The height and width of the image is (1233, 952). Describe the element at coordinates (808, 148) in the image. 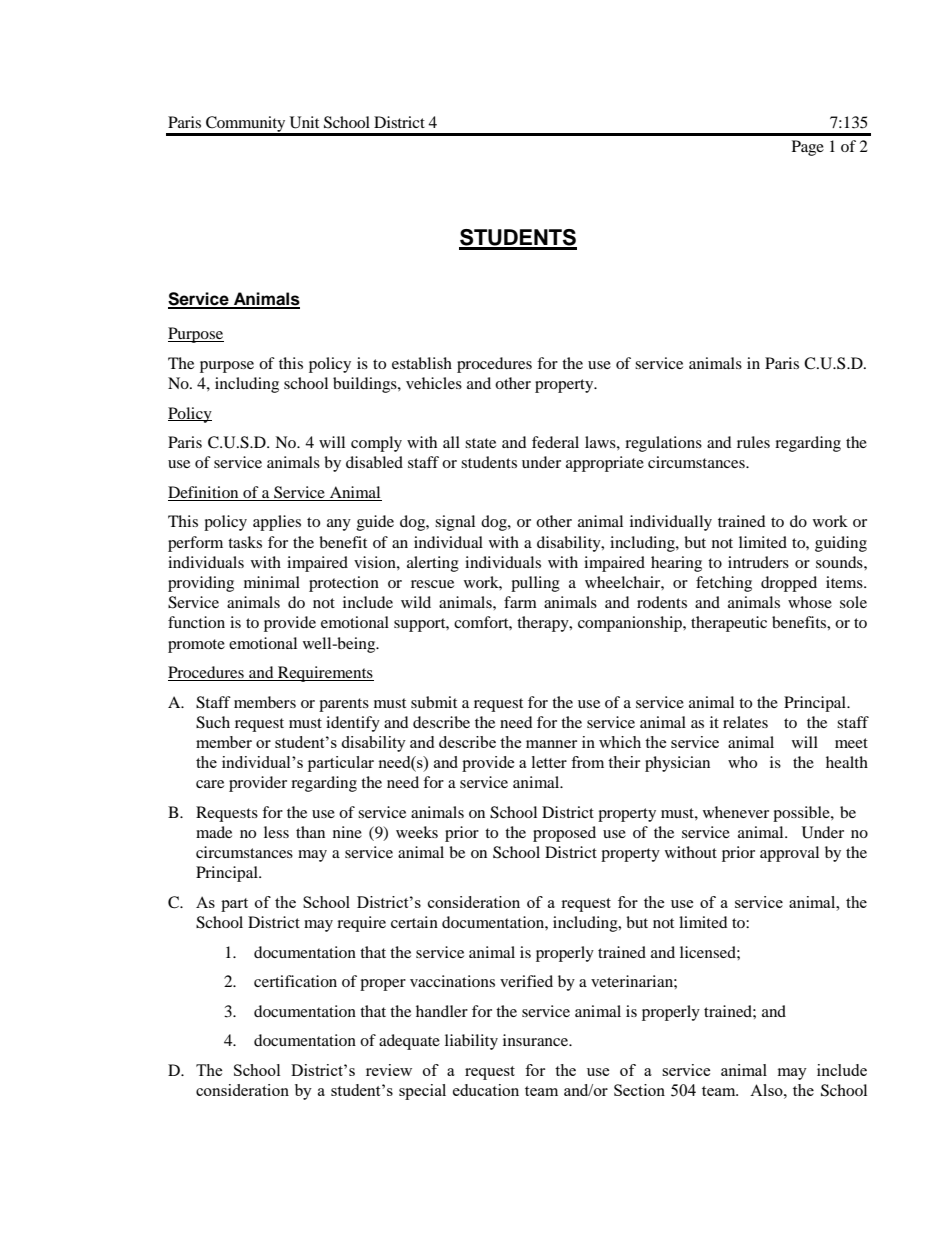

I see `Page` at that location.
